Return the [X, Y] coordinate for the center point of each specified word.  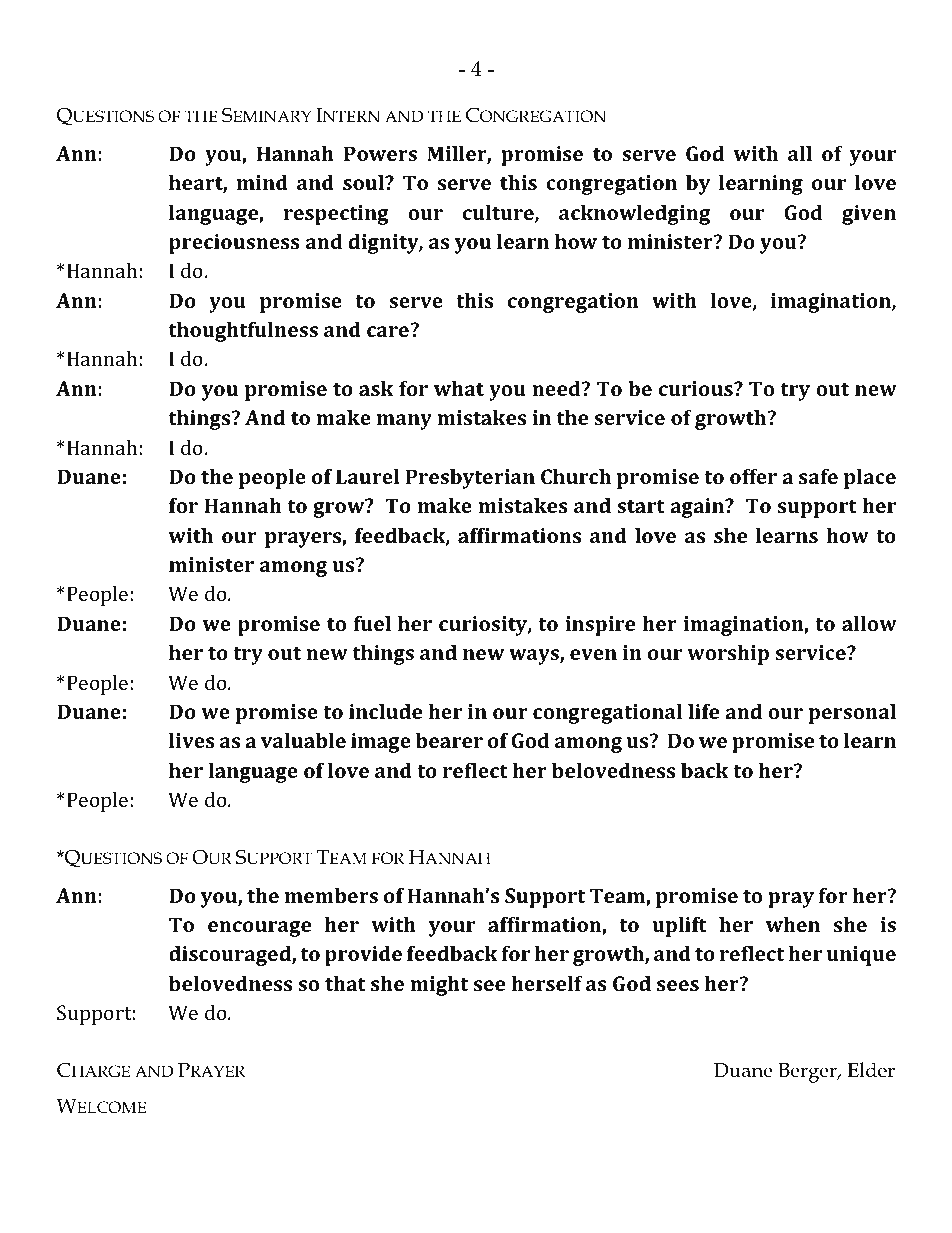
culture [499, 214]
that [345, 983]
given [869, 215]
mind [262, 182]
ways [535, 657]
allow [869, 623]
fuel [372, 623]
